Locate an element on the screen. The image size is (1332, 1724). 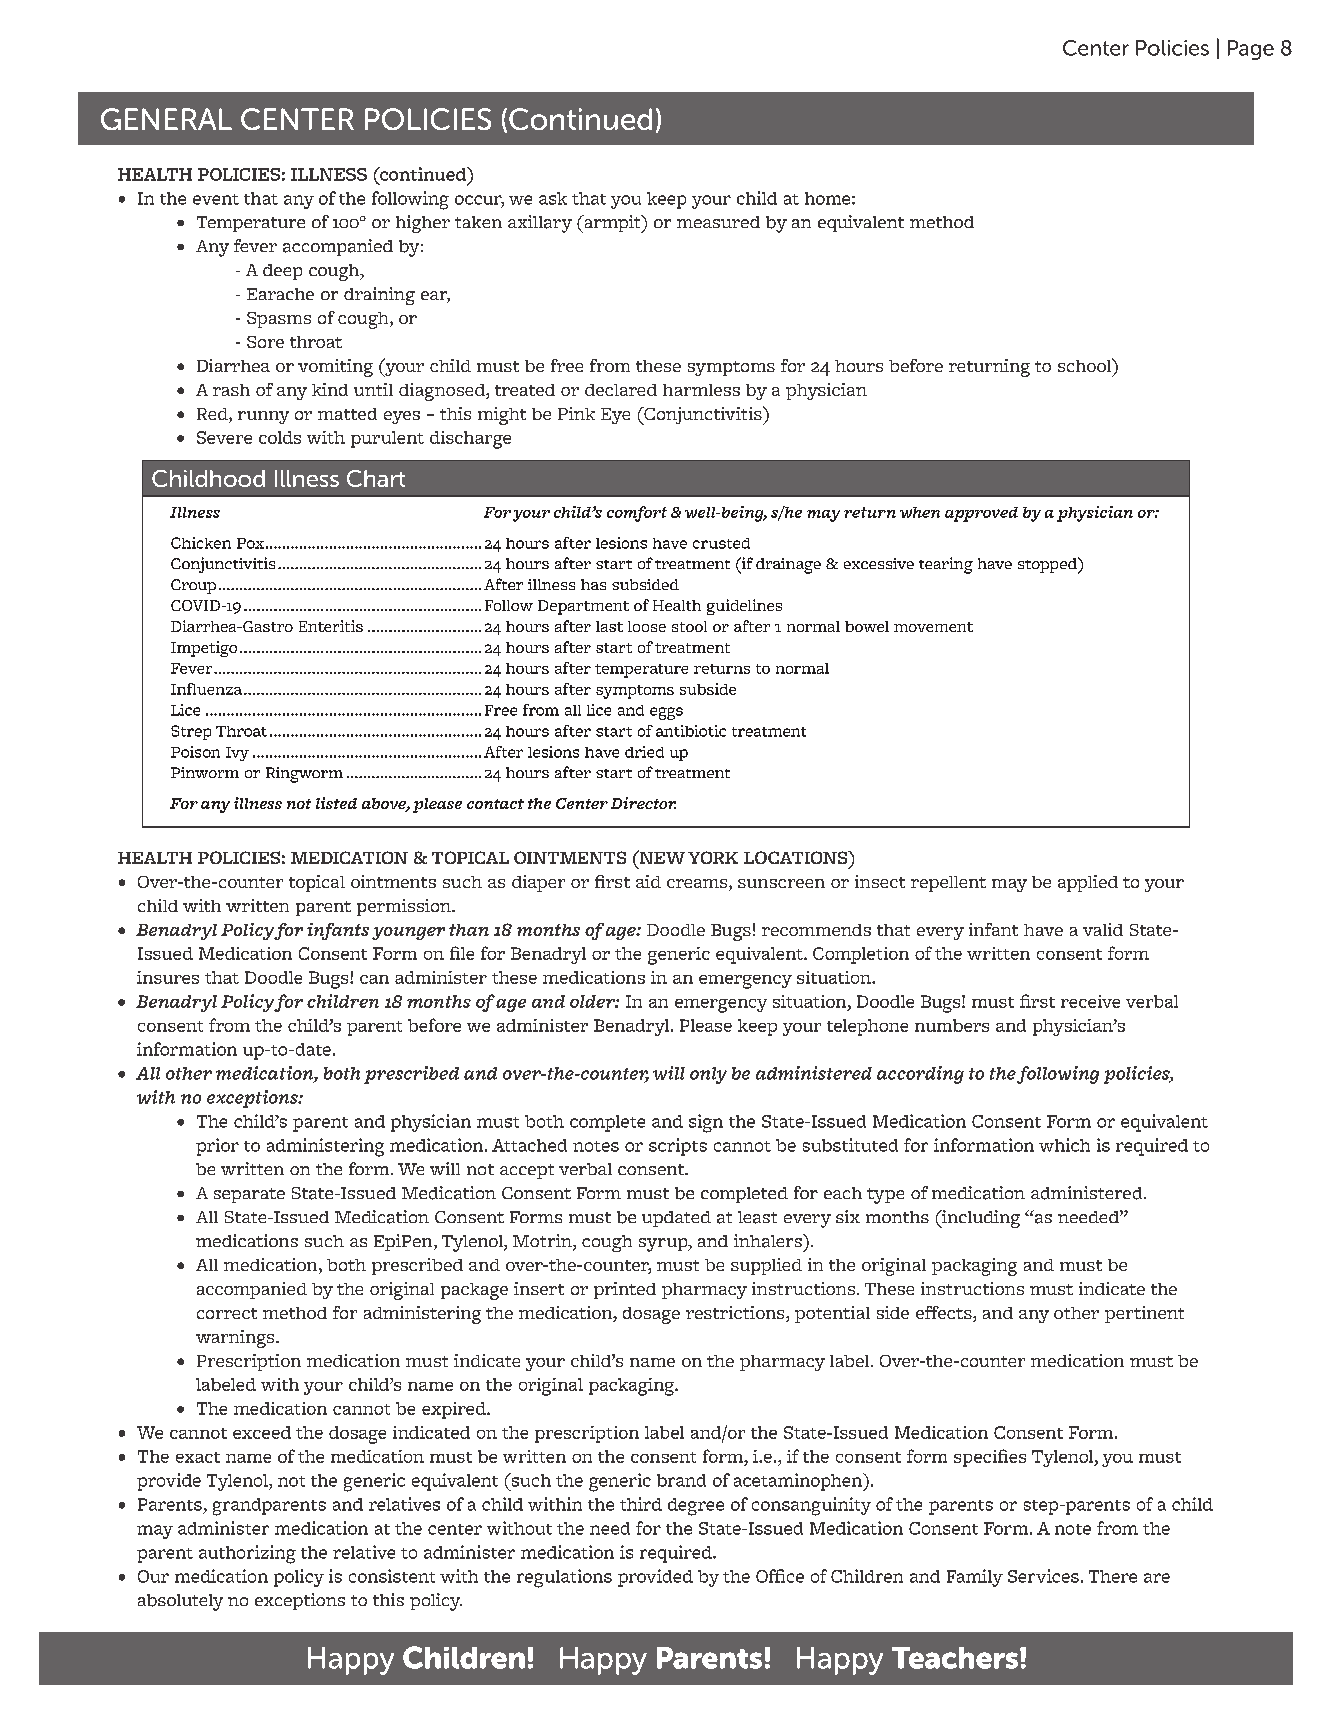
school is located at coordinates (1085, 365).
